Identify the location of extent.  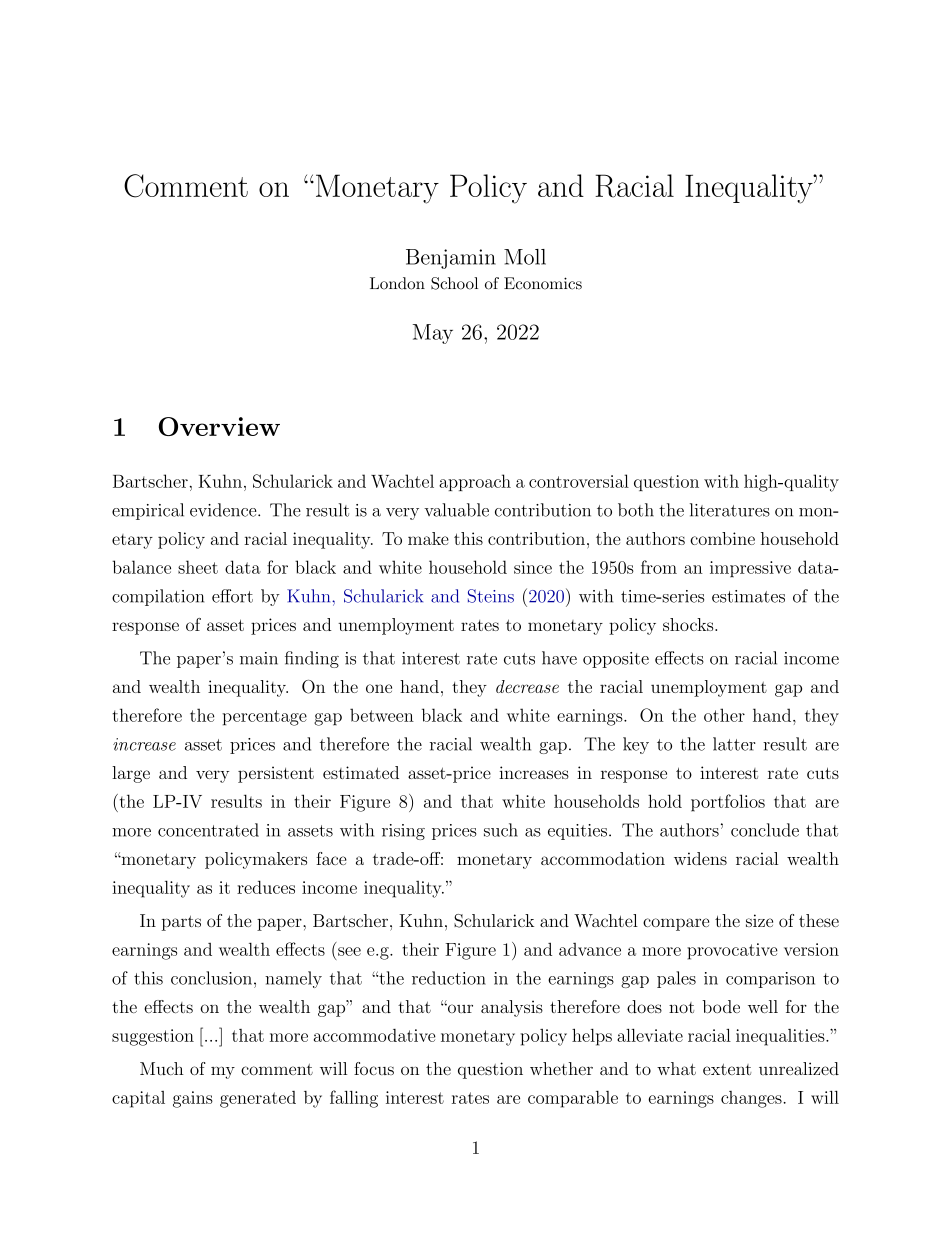
(727, 1069).
